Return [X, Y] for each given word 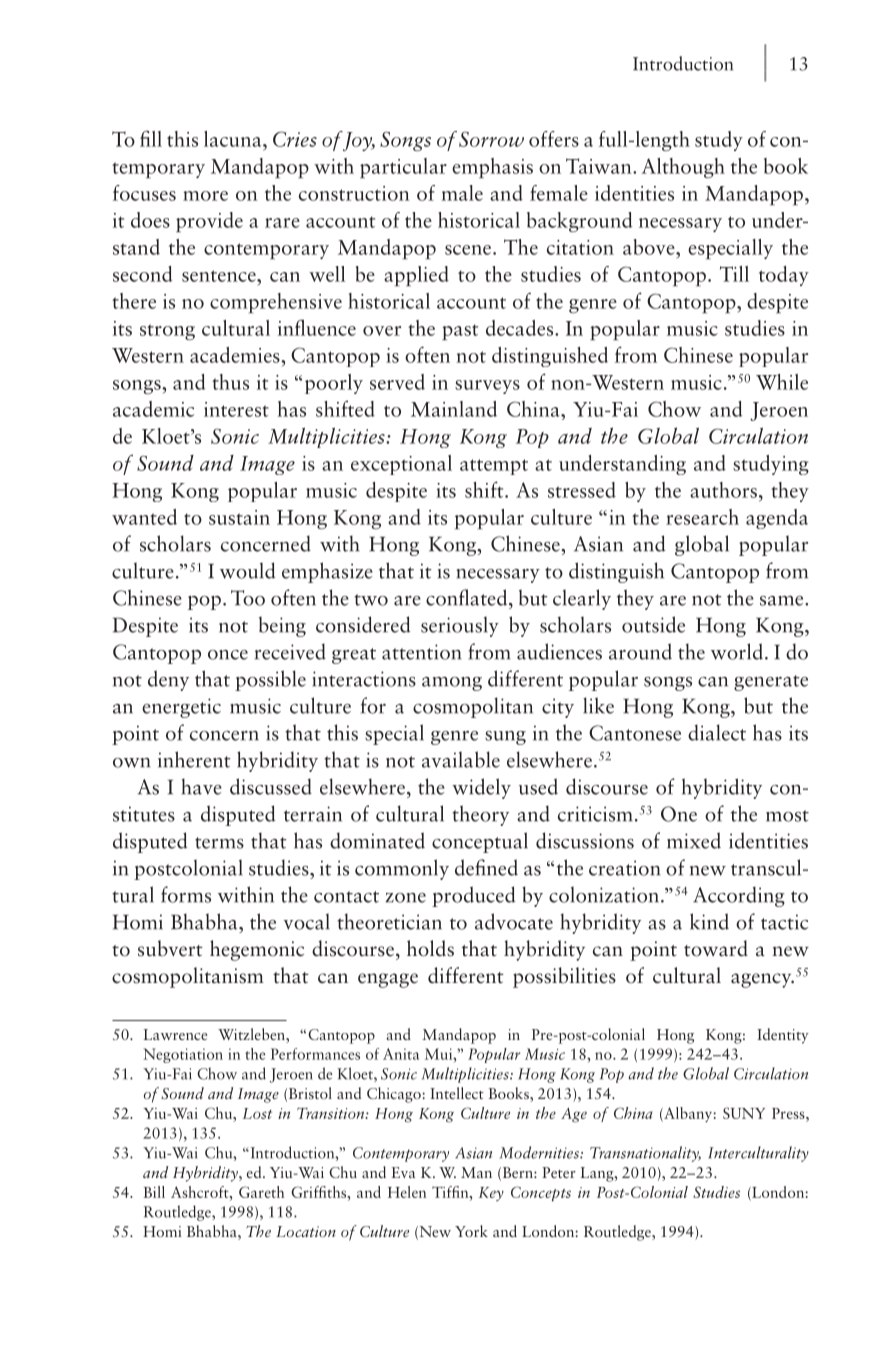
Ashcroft [201, 1192]
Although [683, 168]
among [452, 684]
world [738, 651]
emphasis [492, 168]
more [205, 196]
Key [491, 1194]
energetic [181, 708]
